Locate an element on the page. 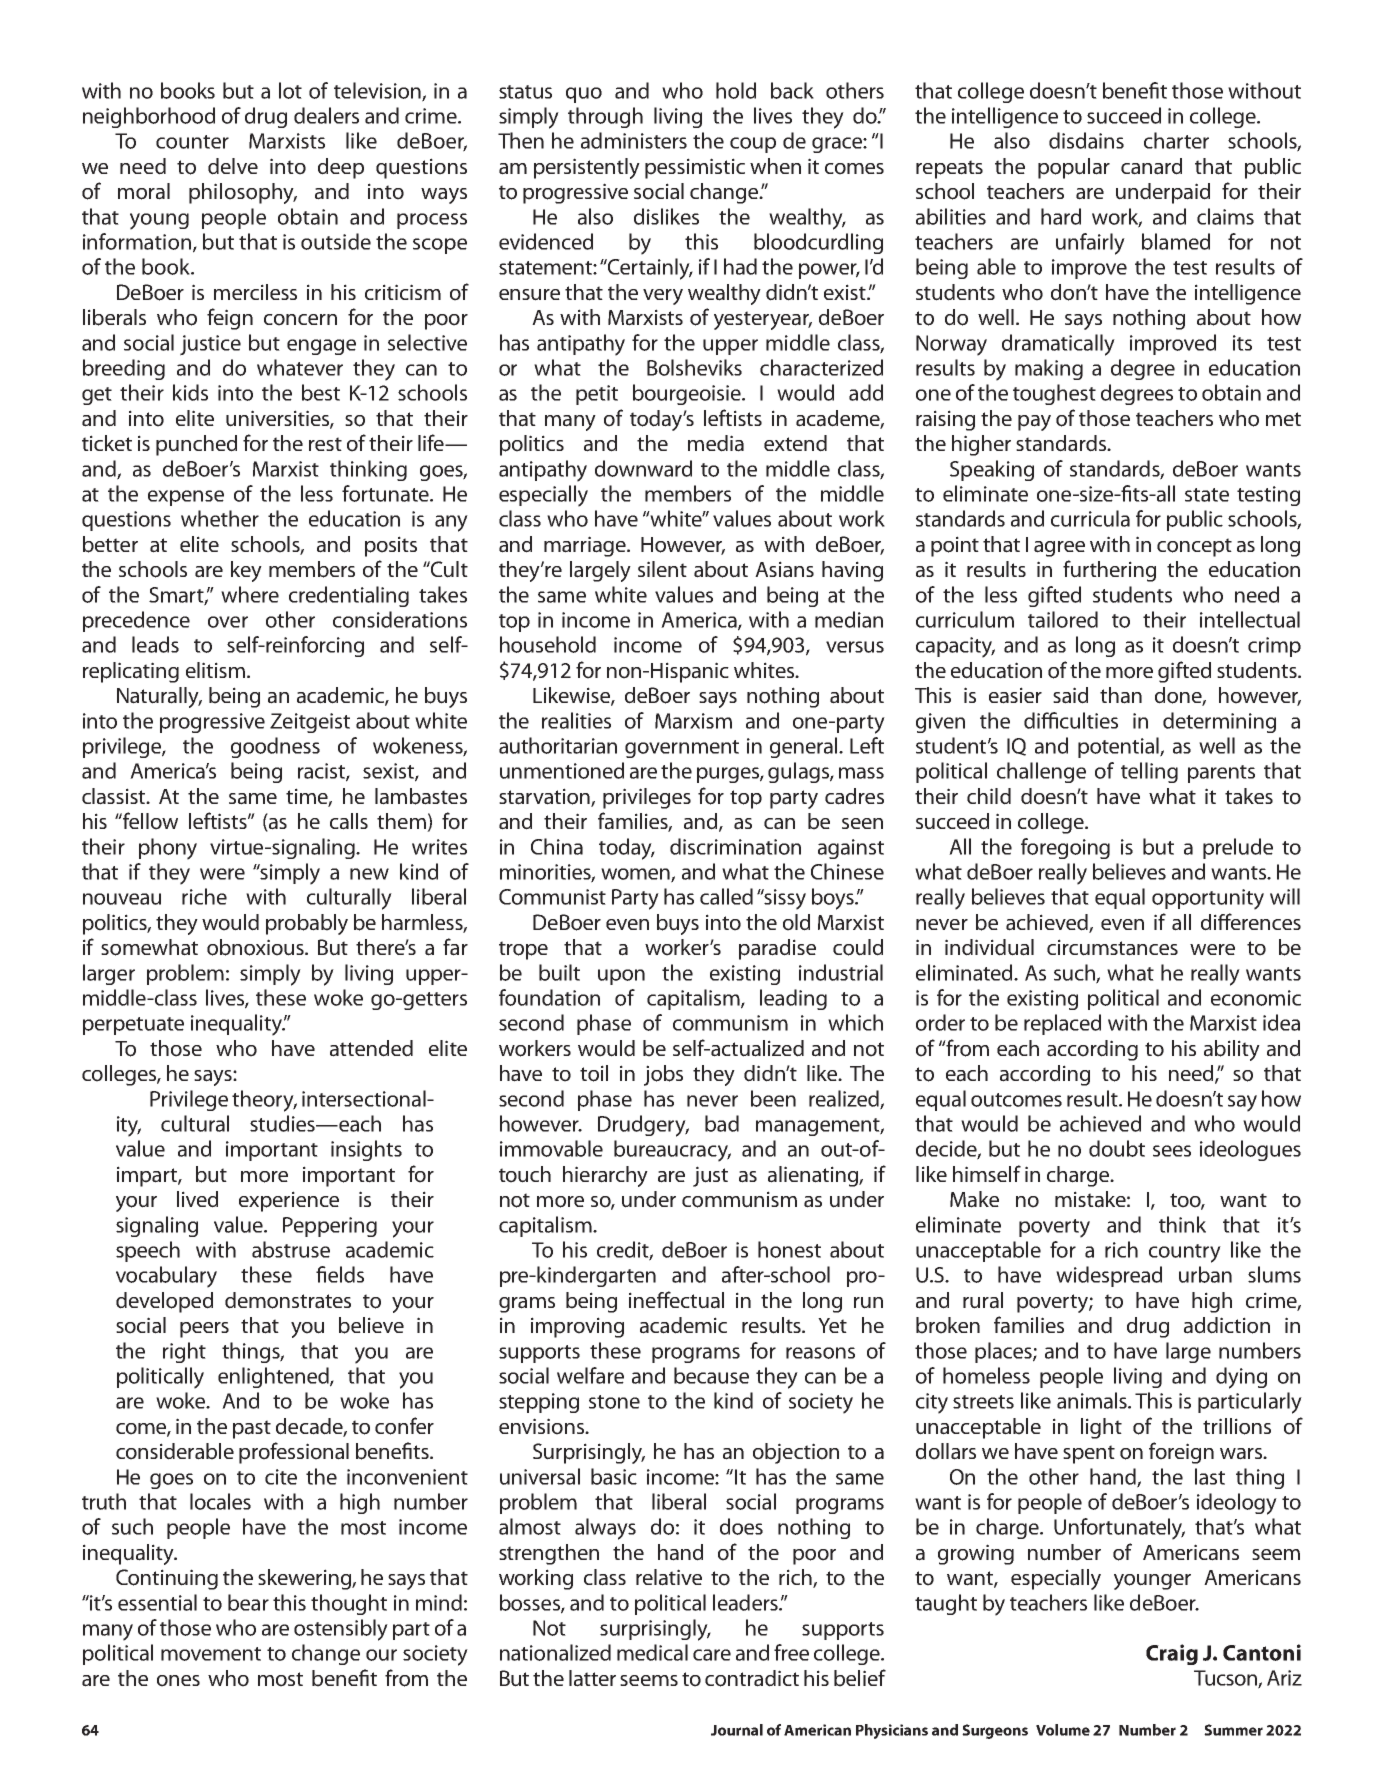 The image size is (1383, 1790). sees is located at coordinates (1172, 1151).
